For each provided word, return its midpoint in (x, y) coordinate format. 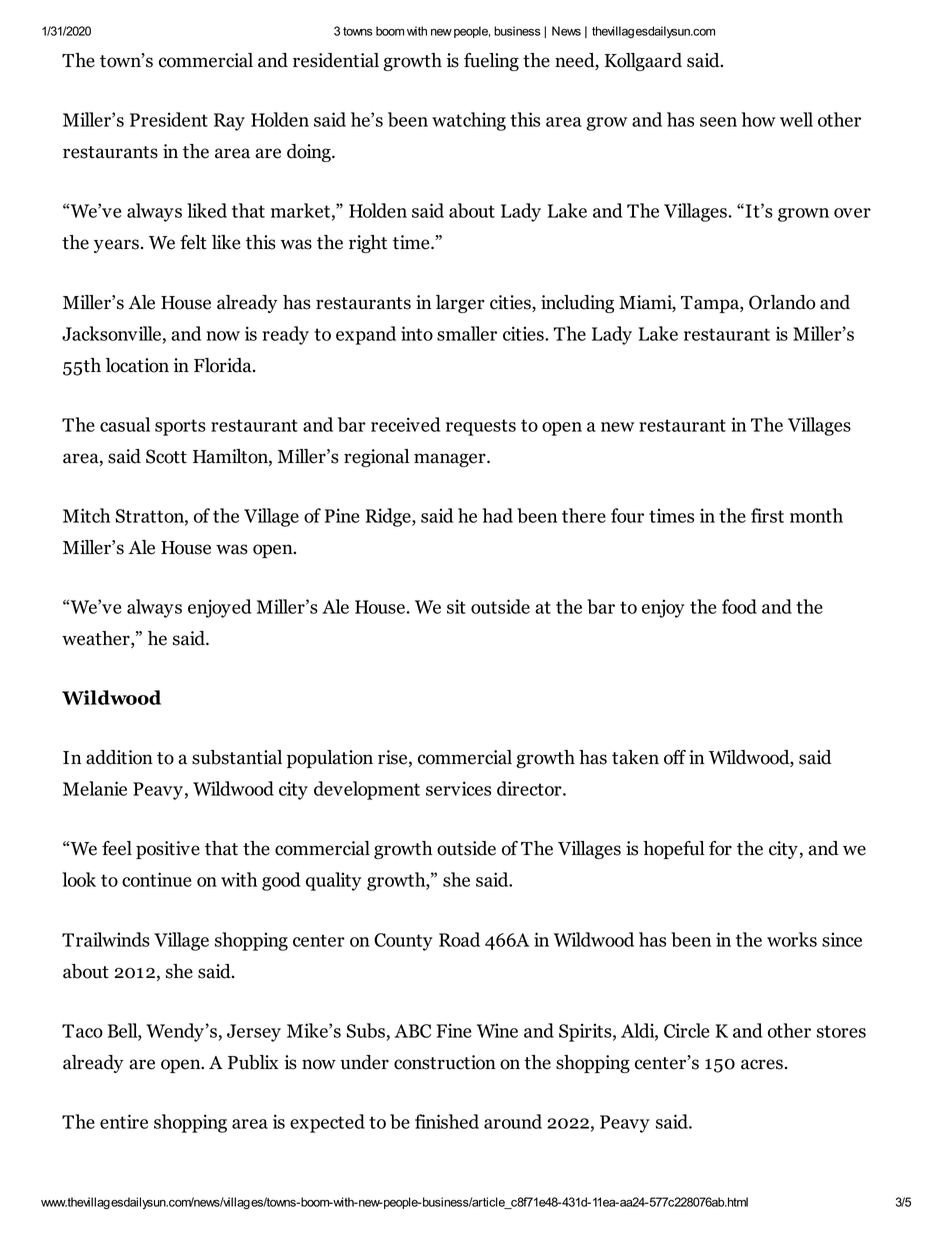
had (498, 515)
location (137, 365)
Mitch (86, 515)
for (720, 848)
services (458, 788)
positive (168, 850)
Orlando (782, 302)
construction (445, 1062)
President (169, 119)
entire (124, 1121)
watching (469, 121)
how (759, 119)
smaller (467, 333)
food (739, 606)
